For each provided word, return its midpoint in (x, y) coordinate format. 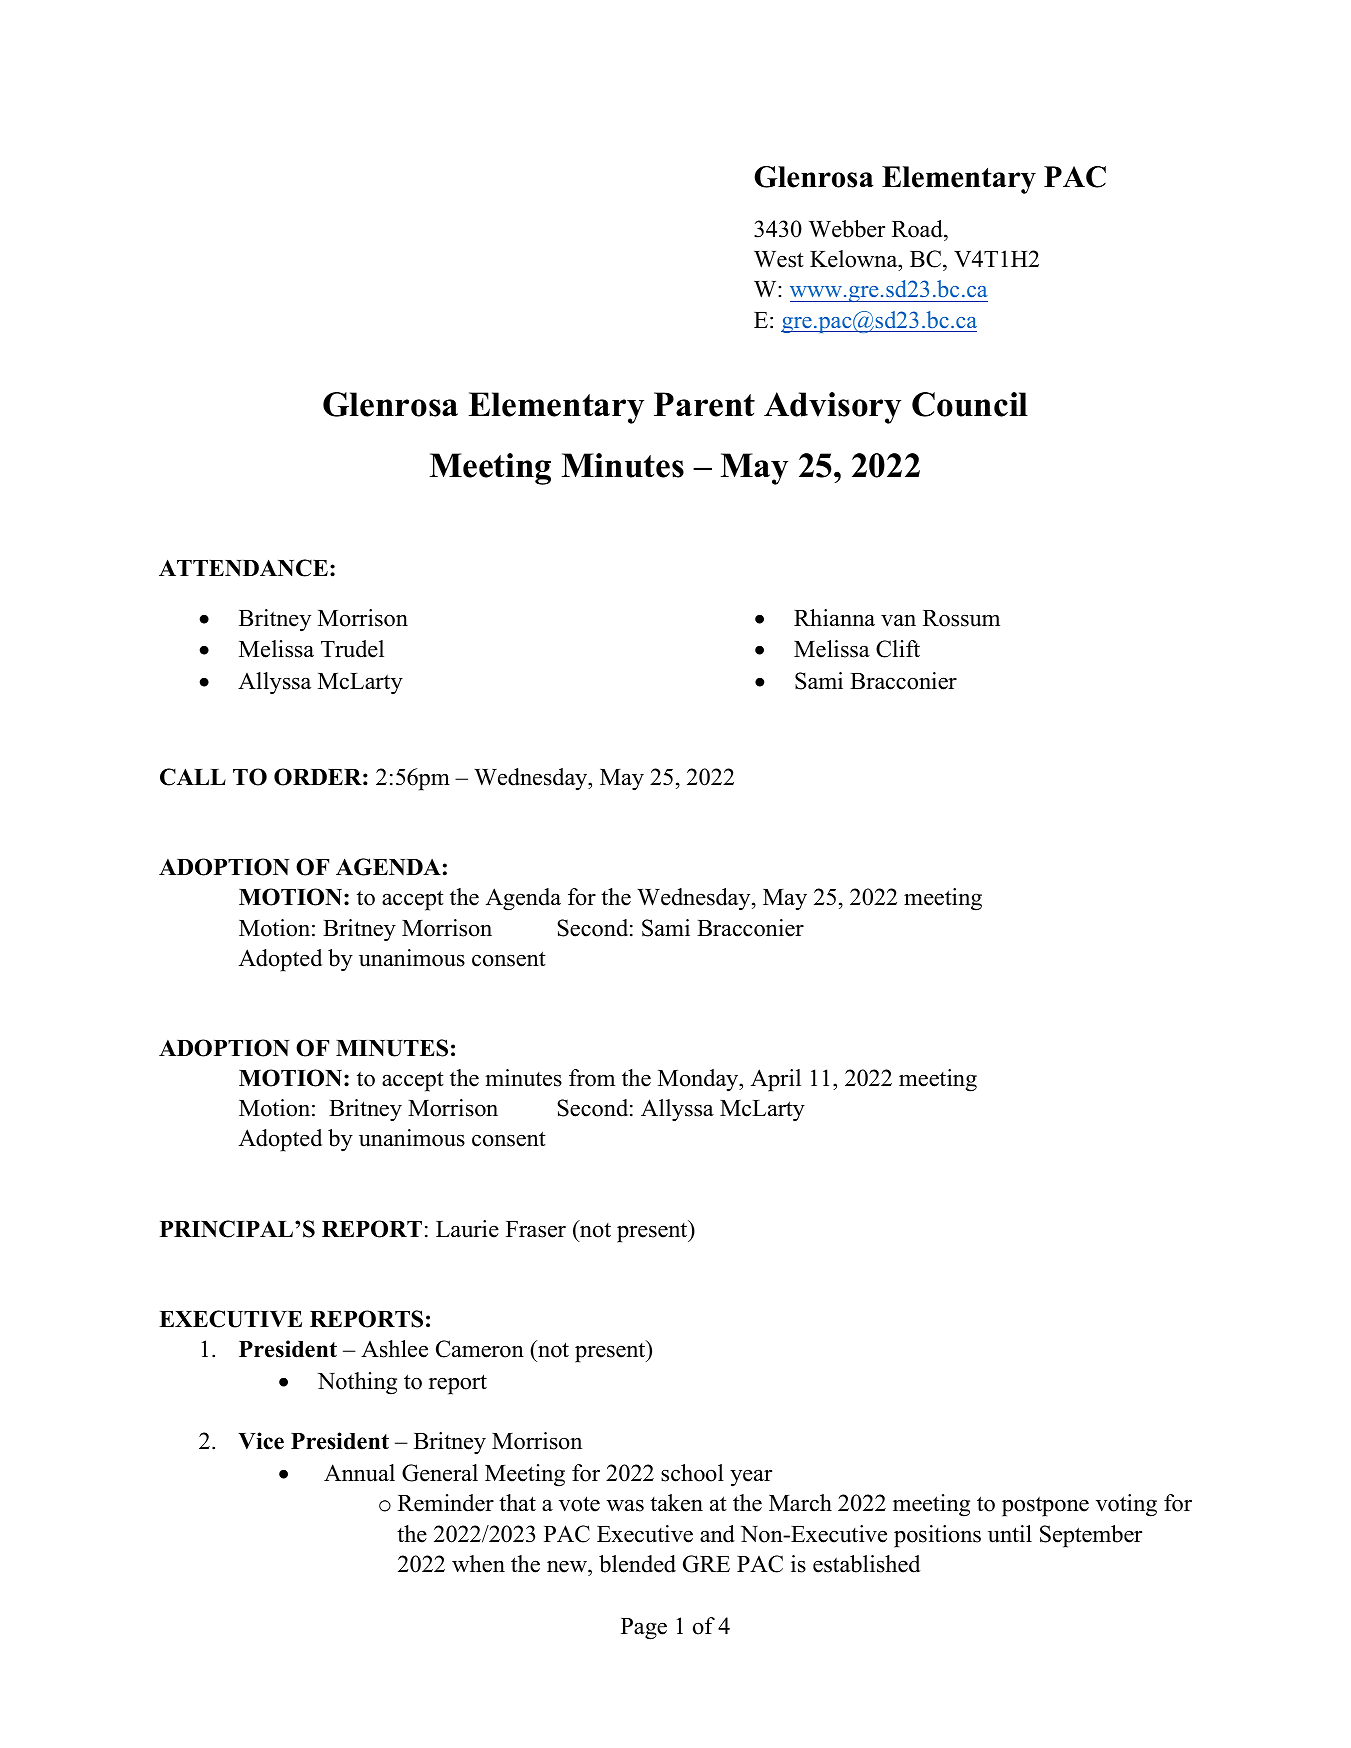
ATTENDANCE (243, 568)
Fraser (536, 1229)
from (592, 1078)
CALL (193, 777)
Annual (359, 1473)
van (898, 620)
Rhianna (834, 617)
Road (918, 229)
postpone (1045, 1506)
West (779, 259)
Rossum (961, 618)
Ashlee (394, 1349)
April (776, 1080)
